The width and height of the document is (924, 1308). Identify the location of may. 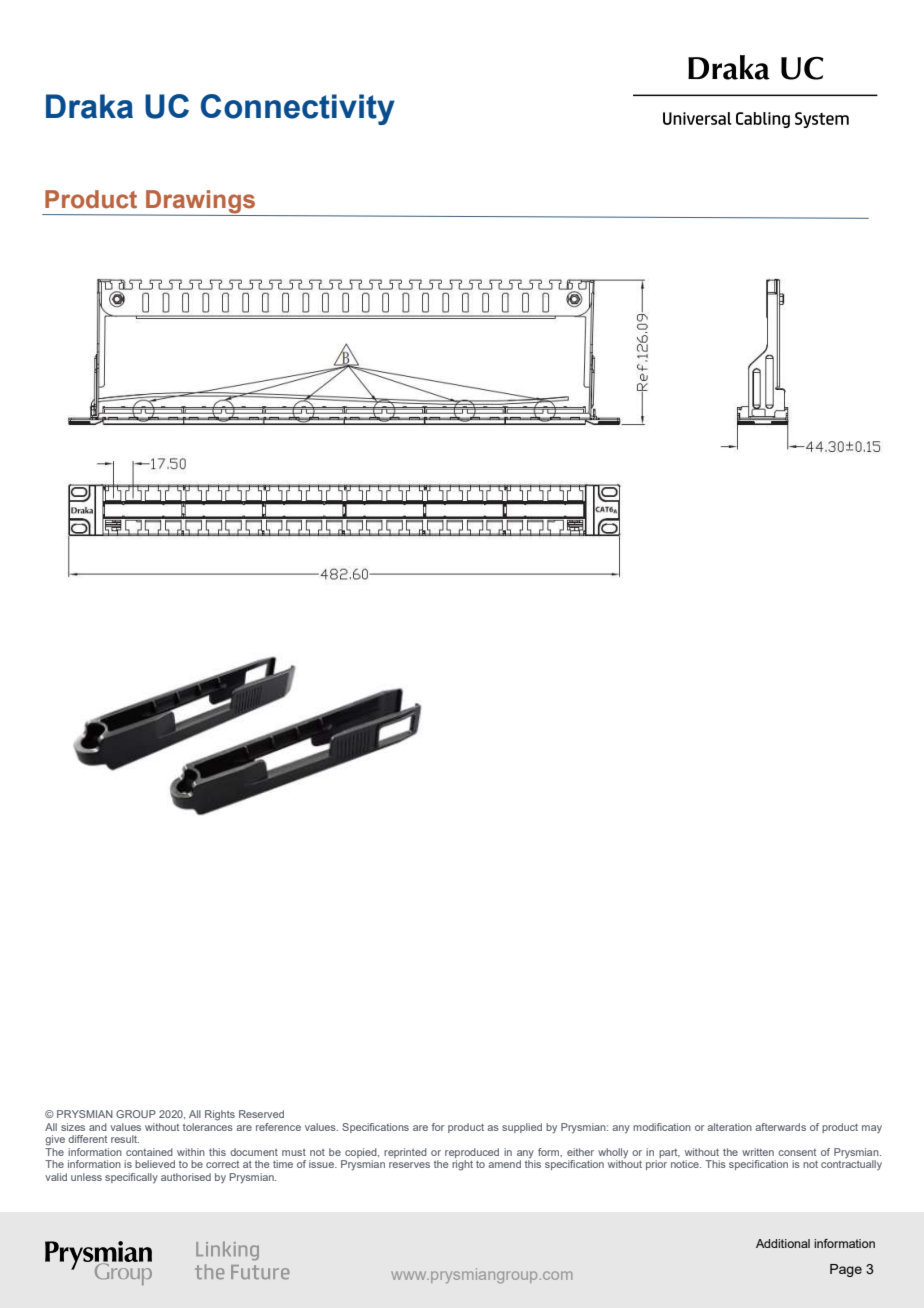
(872, 1129).
